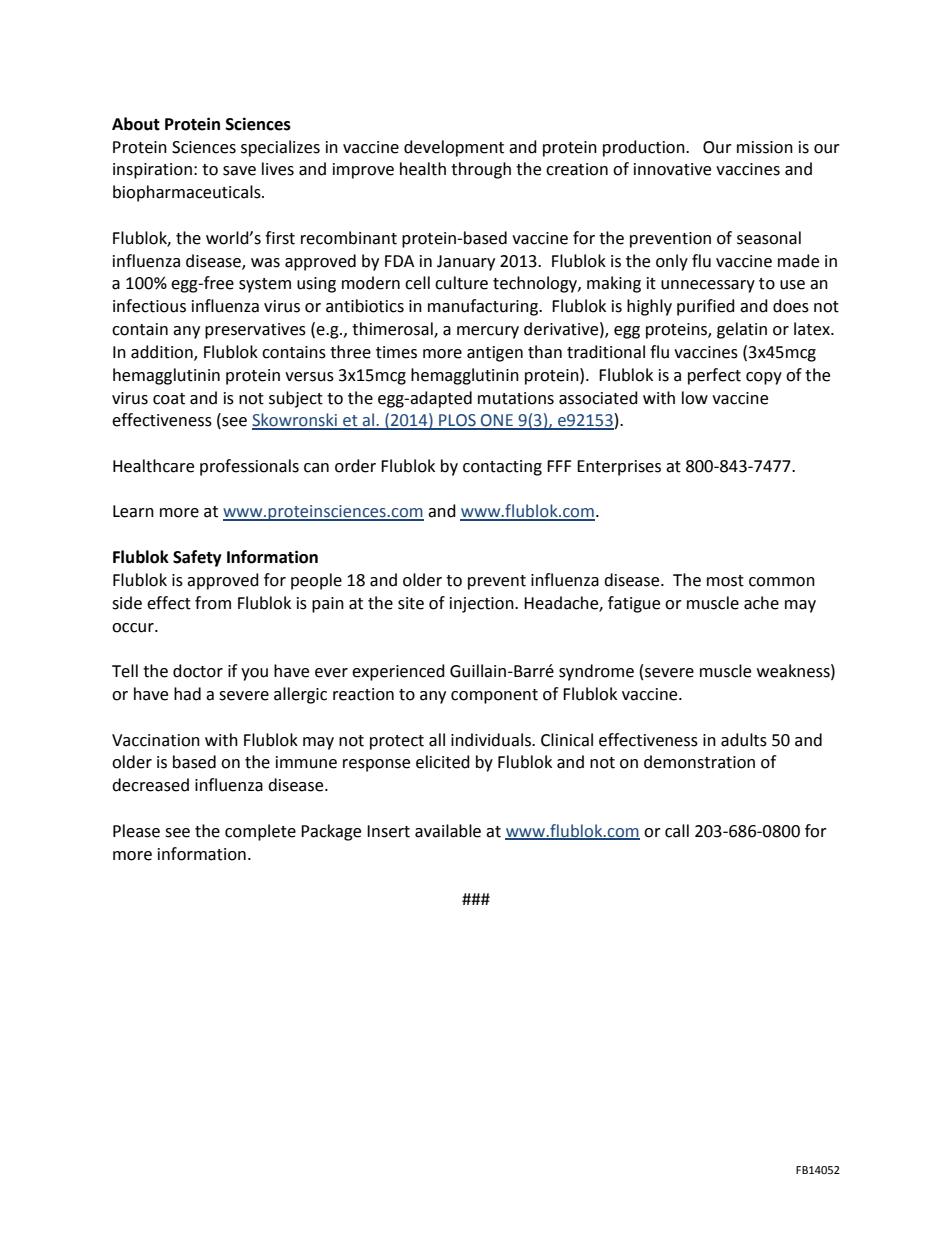  What do you see at coordinates (260, 832) in the screenshot?
I see `complete` at bounding box center [260, 832].
